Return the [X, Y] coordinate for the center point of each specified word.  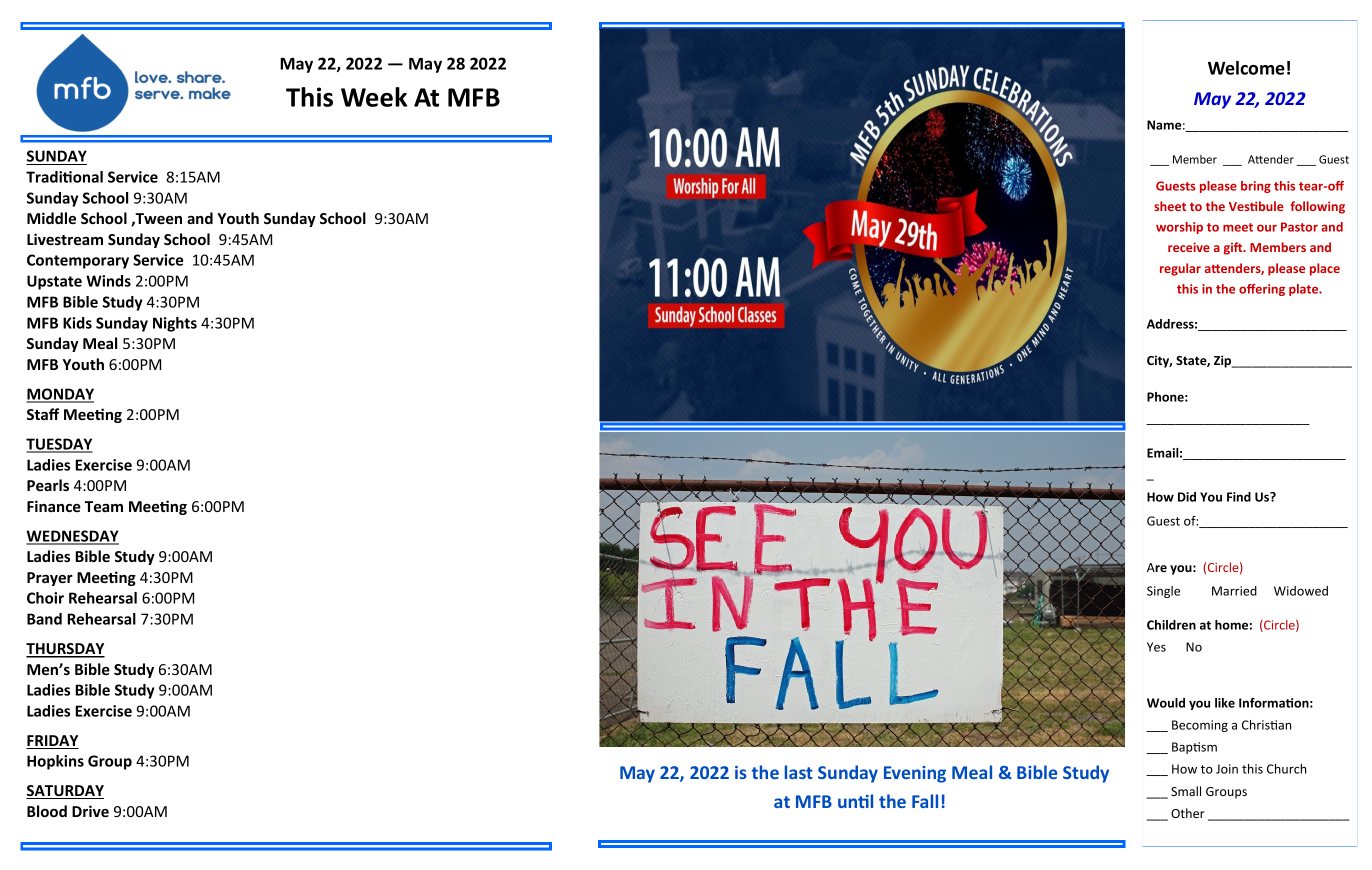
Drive [90, 811]
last [799, 772]
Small [1186, 791]
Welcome [1246, 68]
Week [374, 97]
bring [1256, 187]
